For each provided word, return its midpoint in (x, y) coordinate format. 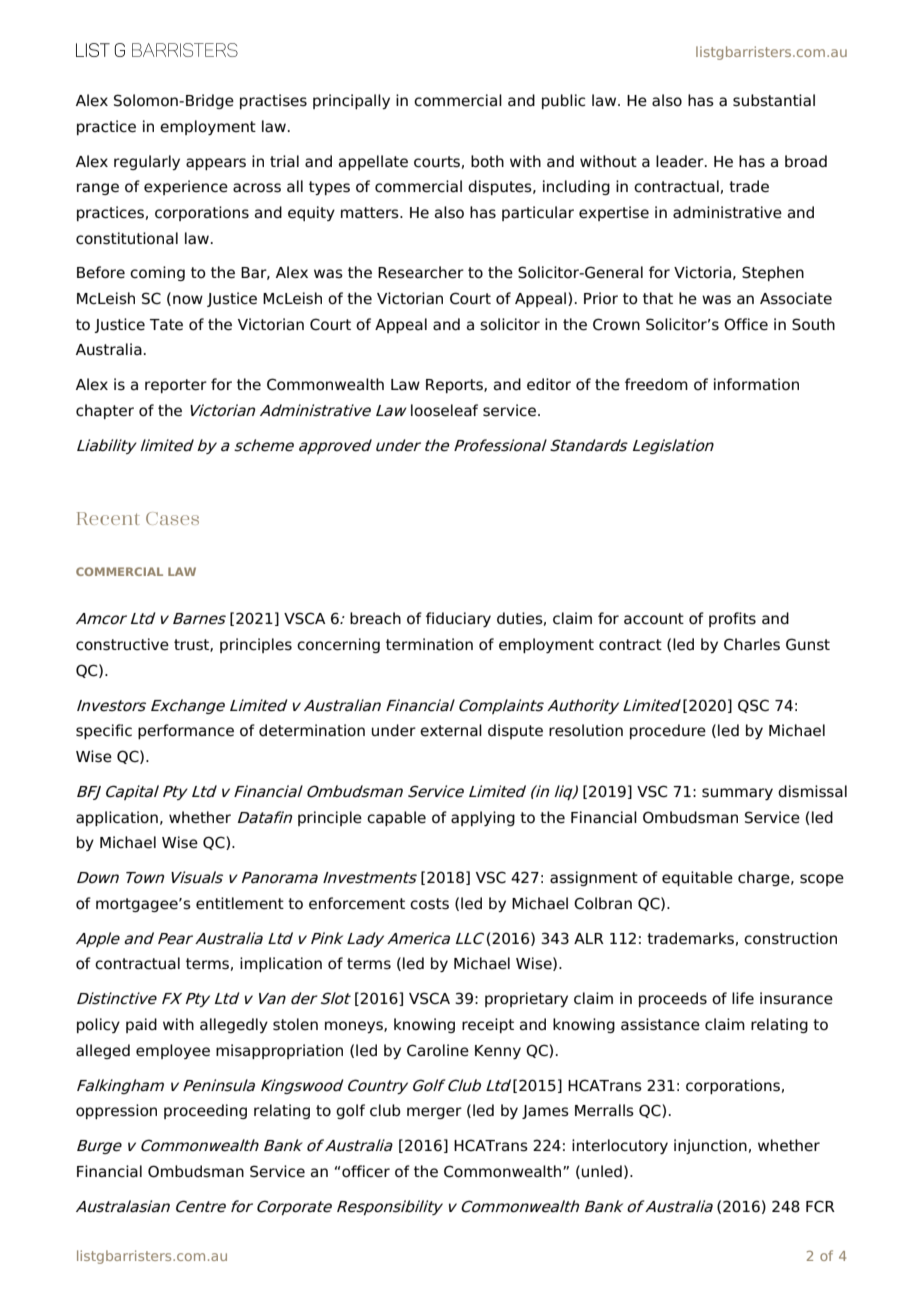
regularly (147, 162)
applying (483, 818)
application (117, 818)
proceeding (205, 1111)
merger (434, 1113)
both (487, 161)
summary (737, 794)
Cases (172, 518)
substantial (774, 100)
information (756, 384)
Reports (455, 386)
